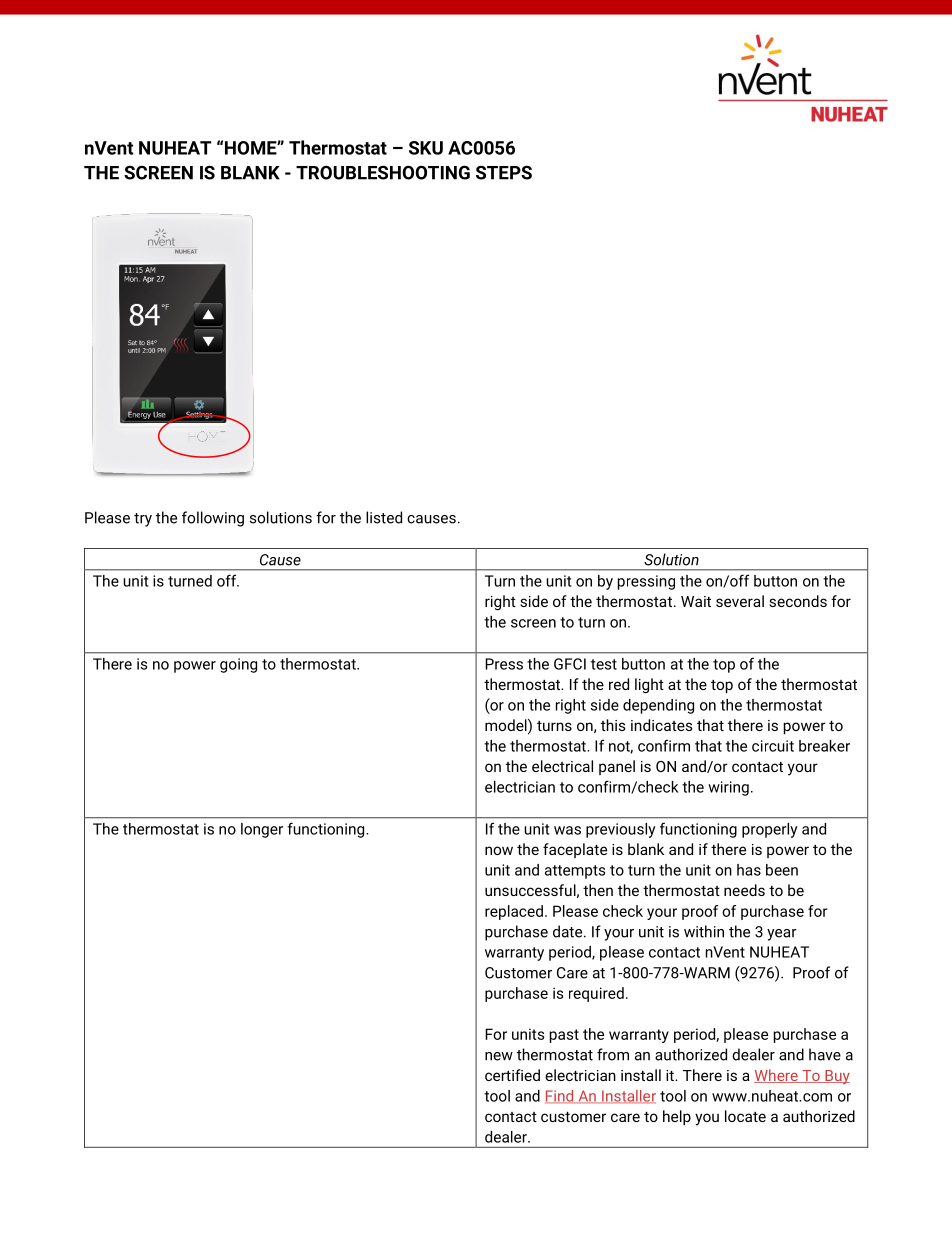  What do you see at coordinates (740, 601) in the image?
I see `several` at bounding box center [740, 601].
